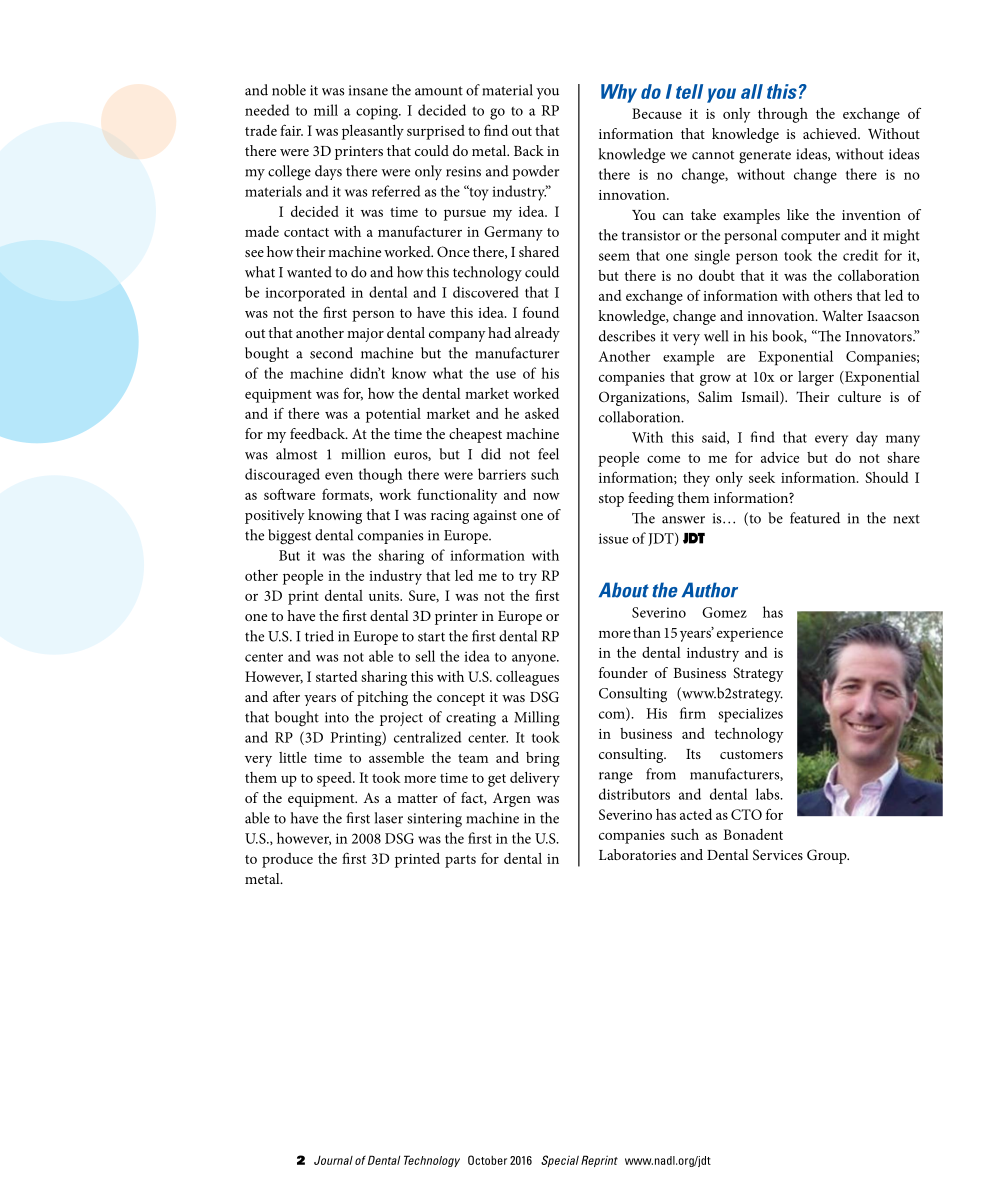 This screenshot has height=1204, width=1007. I want to click on advice, so click(780, 457).
